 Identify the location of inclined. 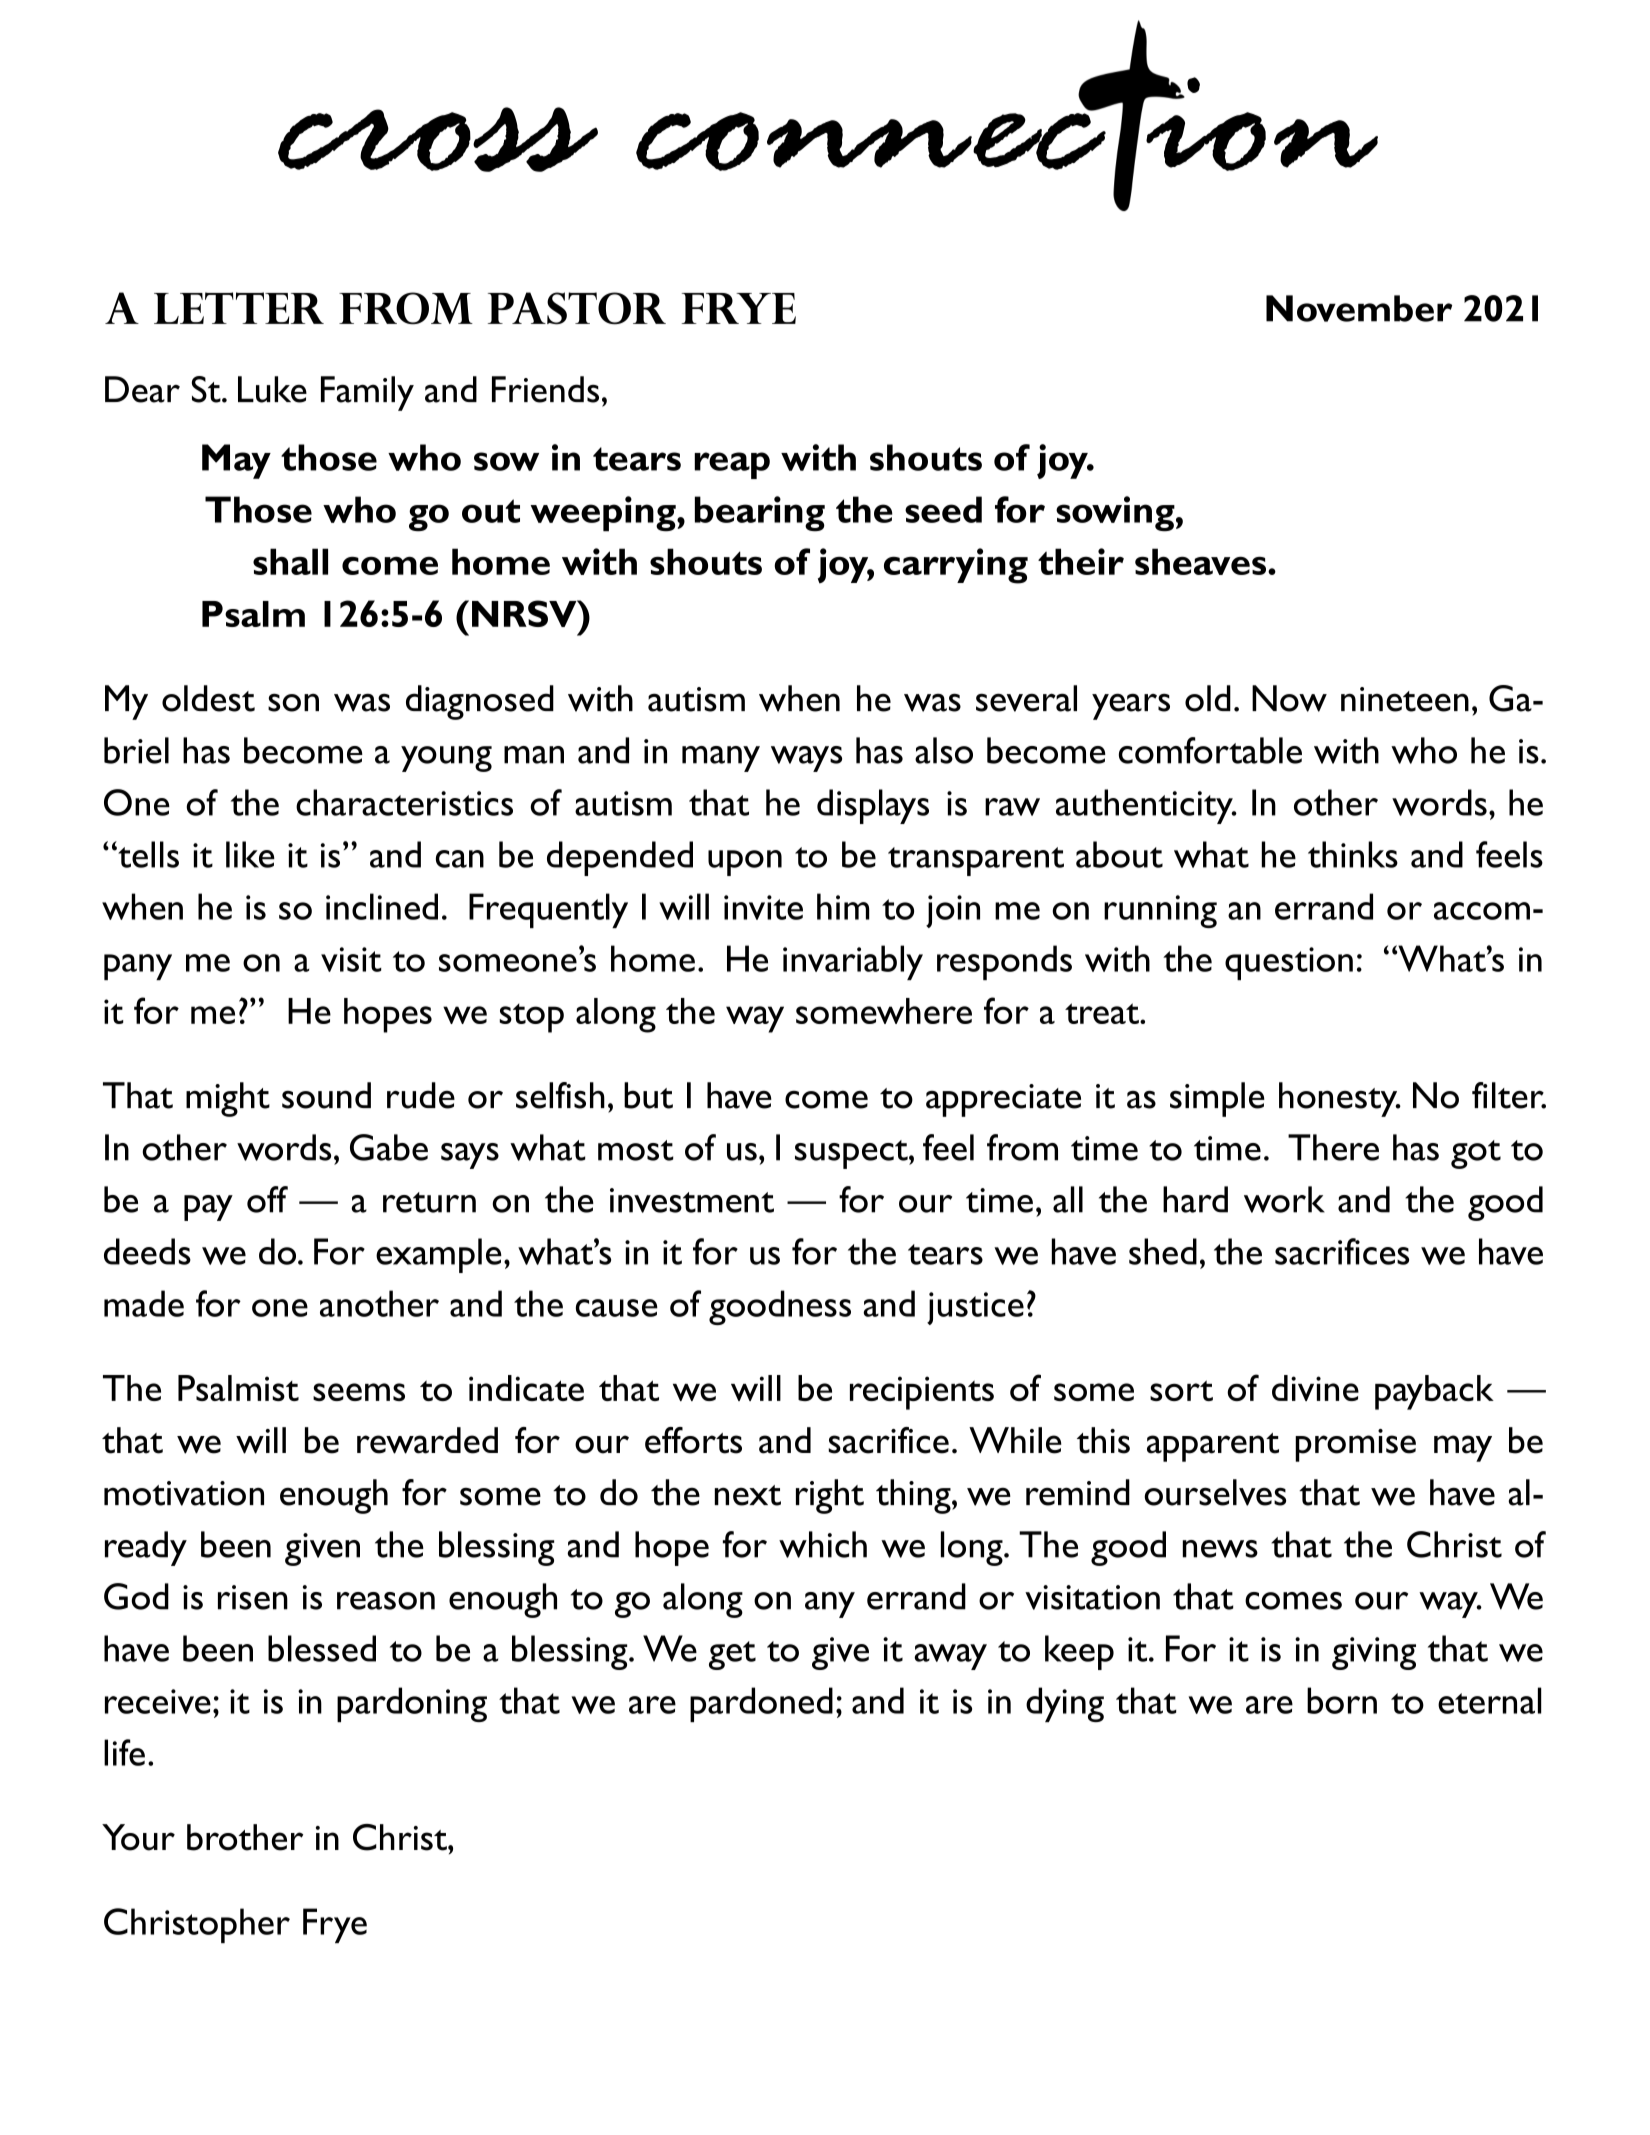
(382, 906).
